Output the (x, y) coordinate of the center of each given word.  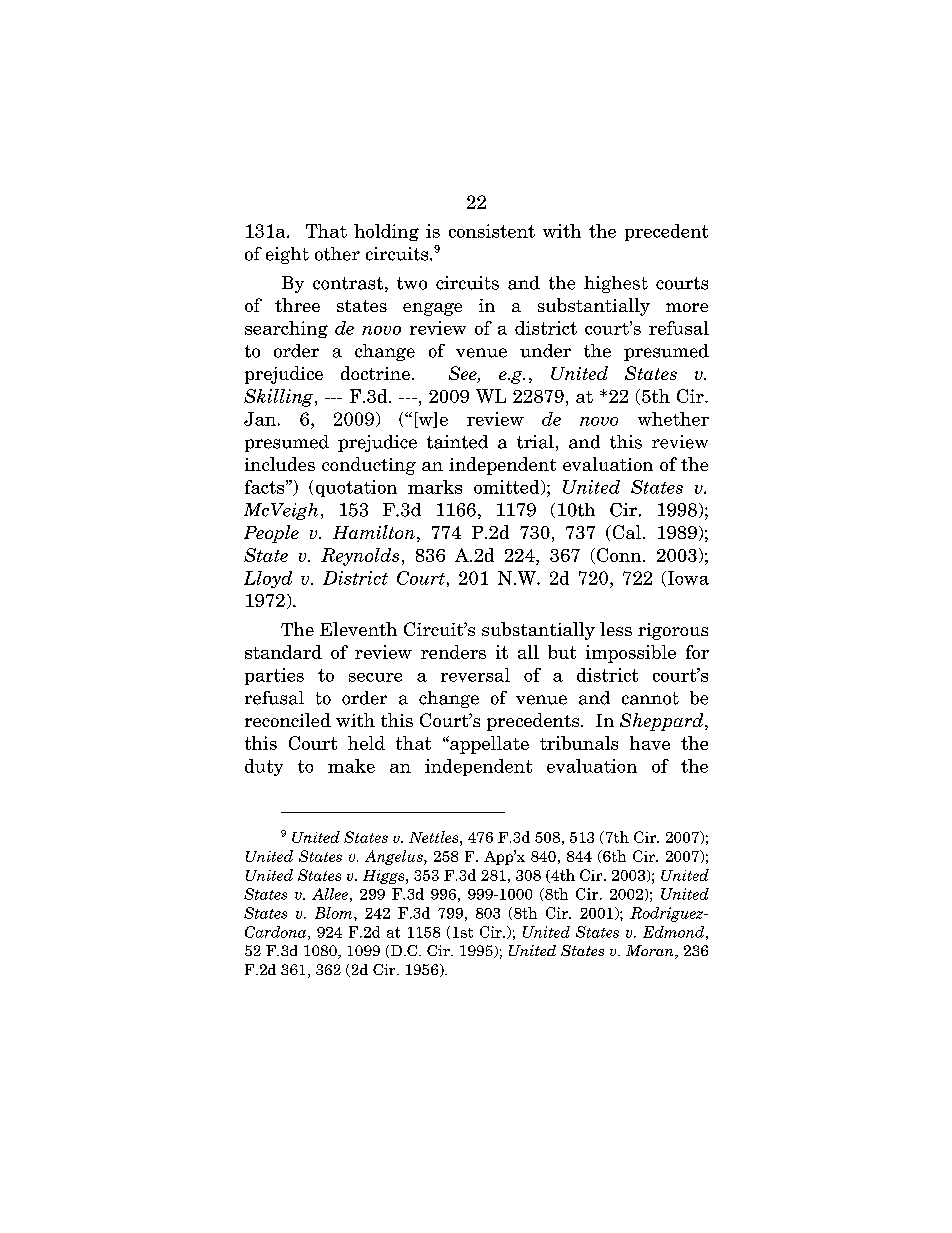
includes (280, 464)
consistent (492, 231)
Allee (330, 894)
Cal (625, 532)
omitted (508, 487)
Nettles (435, 837)
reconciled (288, 720)
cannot (650, 698)
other (337, 254)
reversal (475, 675)
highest (616, 284)
